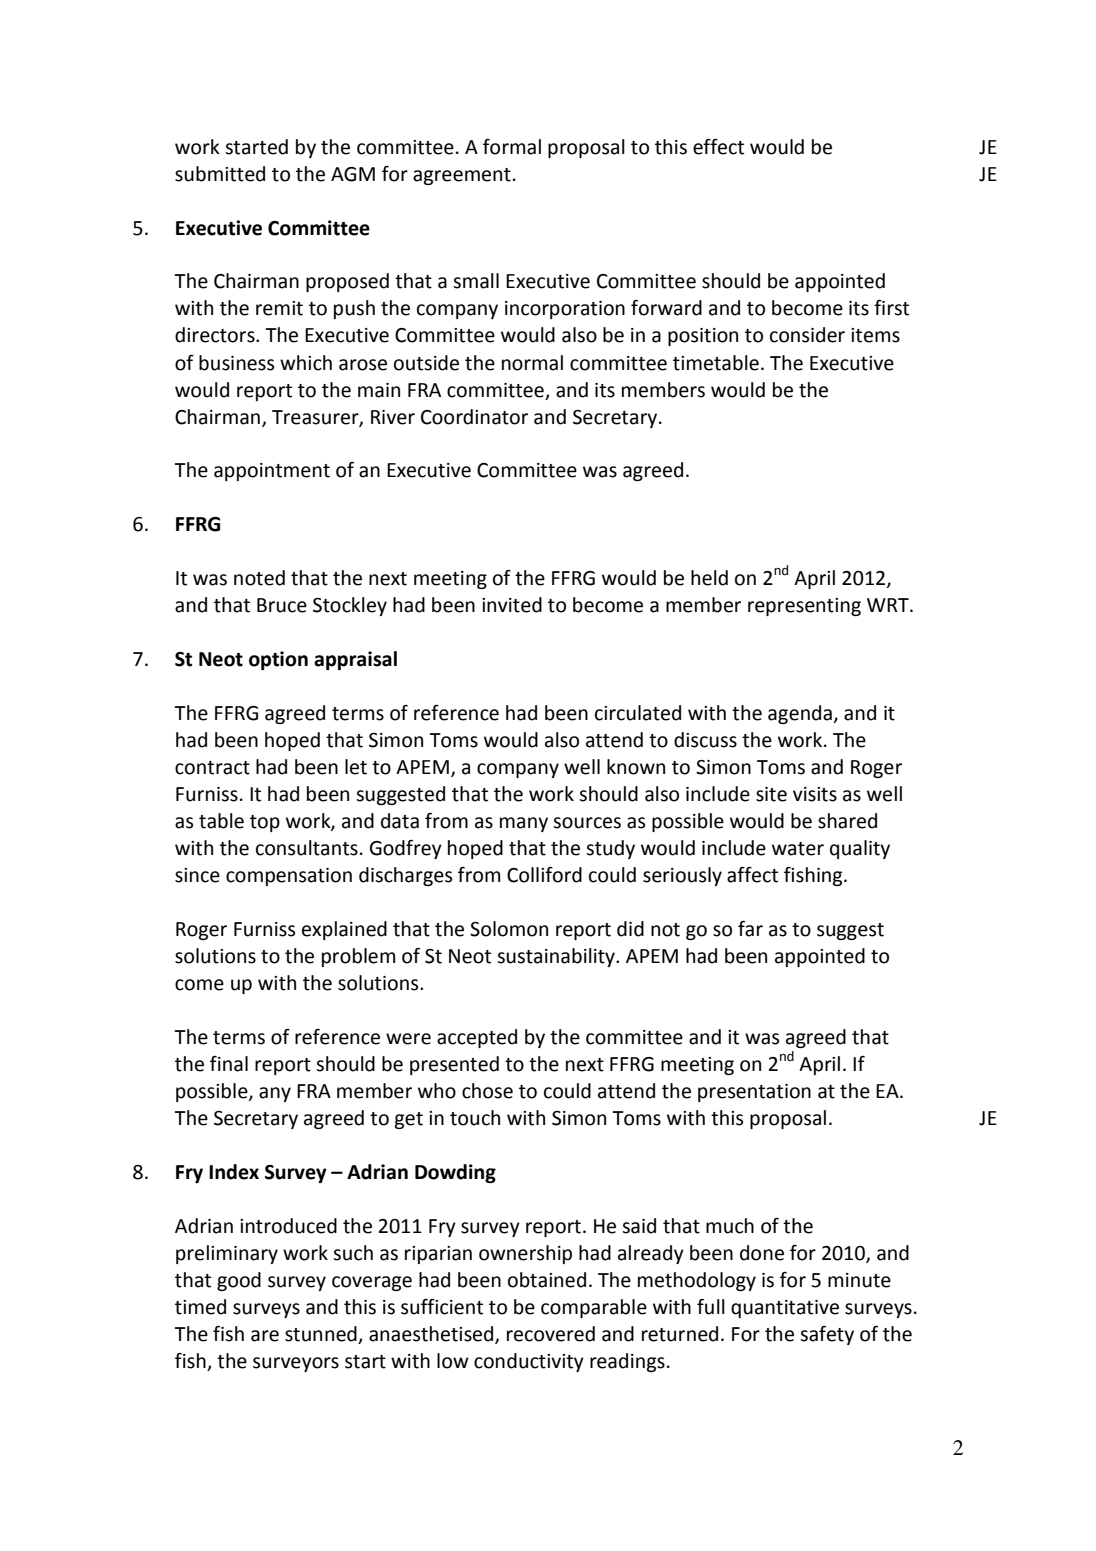  Describe the element at coordinates (718, 146) in the screenshot. I see `effect` at that location.
